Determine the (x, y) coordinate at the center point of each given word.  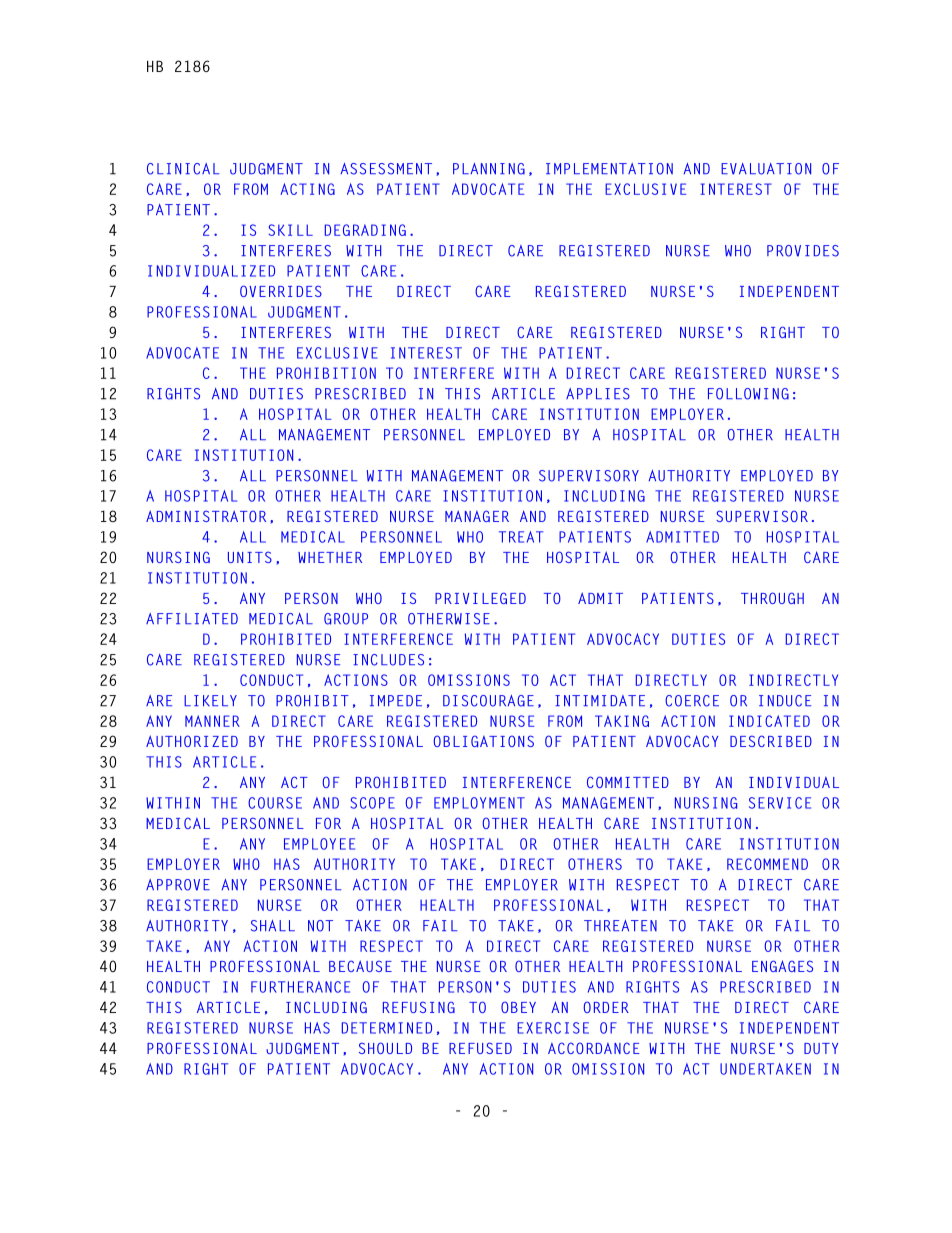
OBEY (518, 1007)
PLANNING (489, 169)
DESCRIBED (771, 741)
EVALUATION (766, 169)
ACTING (307, 189)
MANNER (212, 721)
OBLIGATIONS (484, 741)
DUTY (821, 1048)
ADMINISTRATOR (206, 516)
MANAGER (477, 516)
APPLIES (598, 394)
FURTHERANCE (300, 987)
